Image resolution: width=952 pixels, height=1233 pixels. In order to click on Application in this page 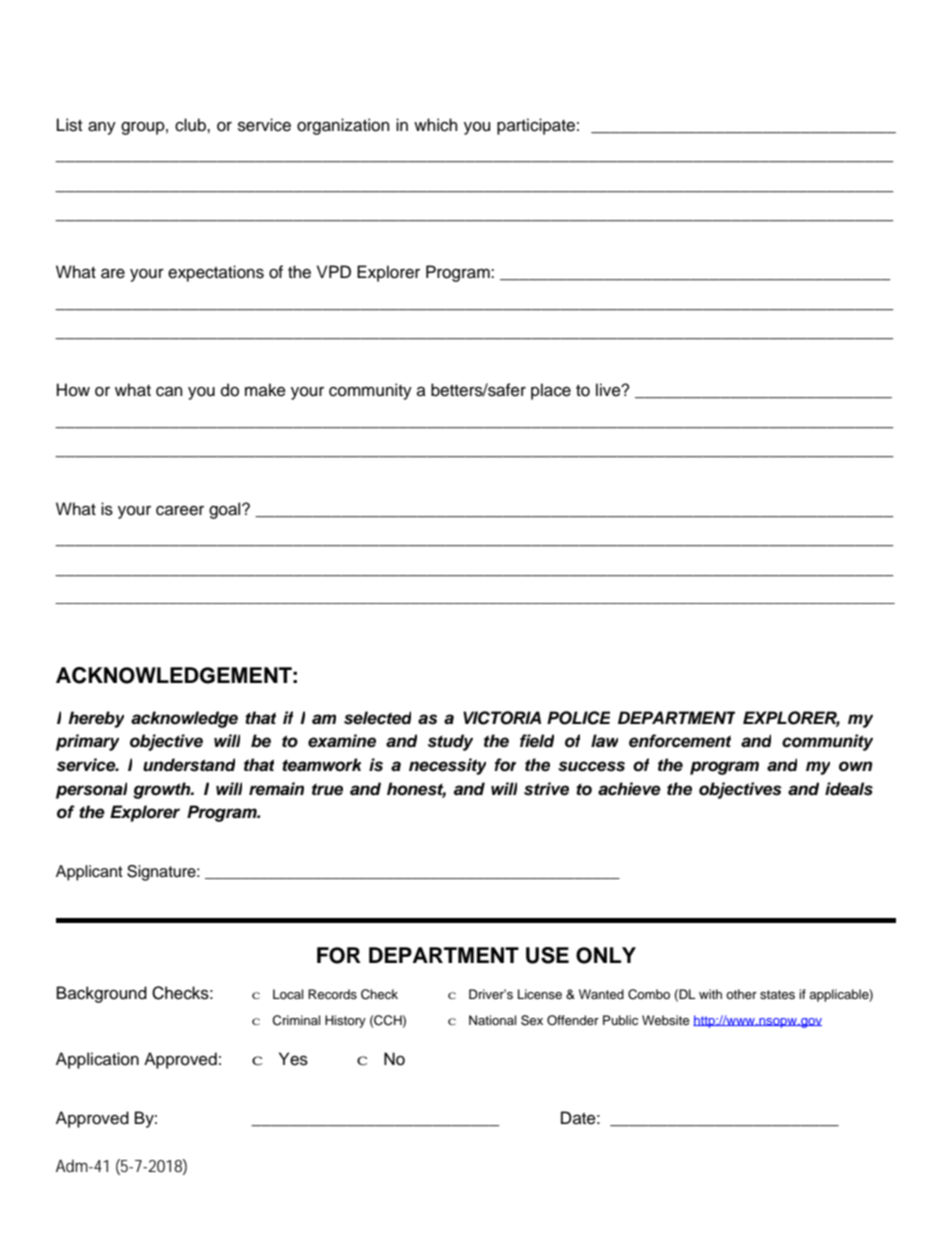, I will do `click(97, 1060)`.
